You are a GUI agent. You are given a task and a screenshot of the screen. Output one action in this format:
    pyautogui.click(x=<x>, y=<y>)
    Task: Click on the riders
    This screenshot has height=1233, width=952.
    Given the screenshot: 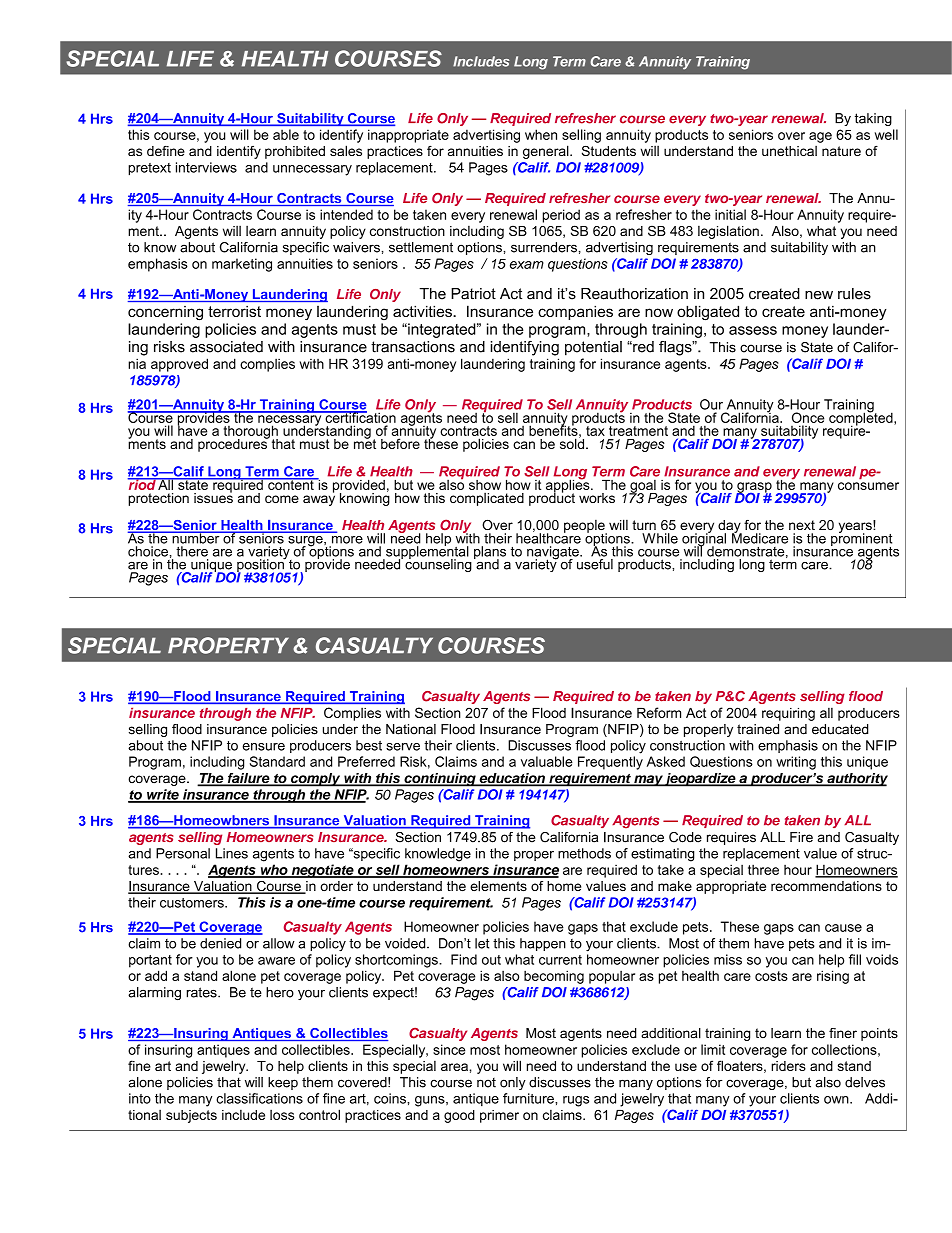 What is the action you would take?
    pyautogui.click(x=788, y=1066)
